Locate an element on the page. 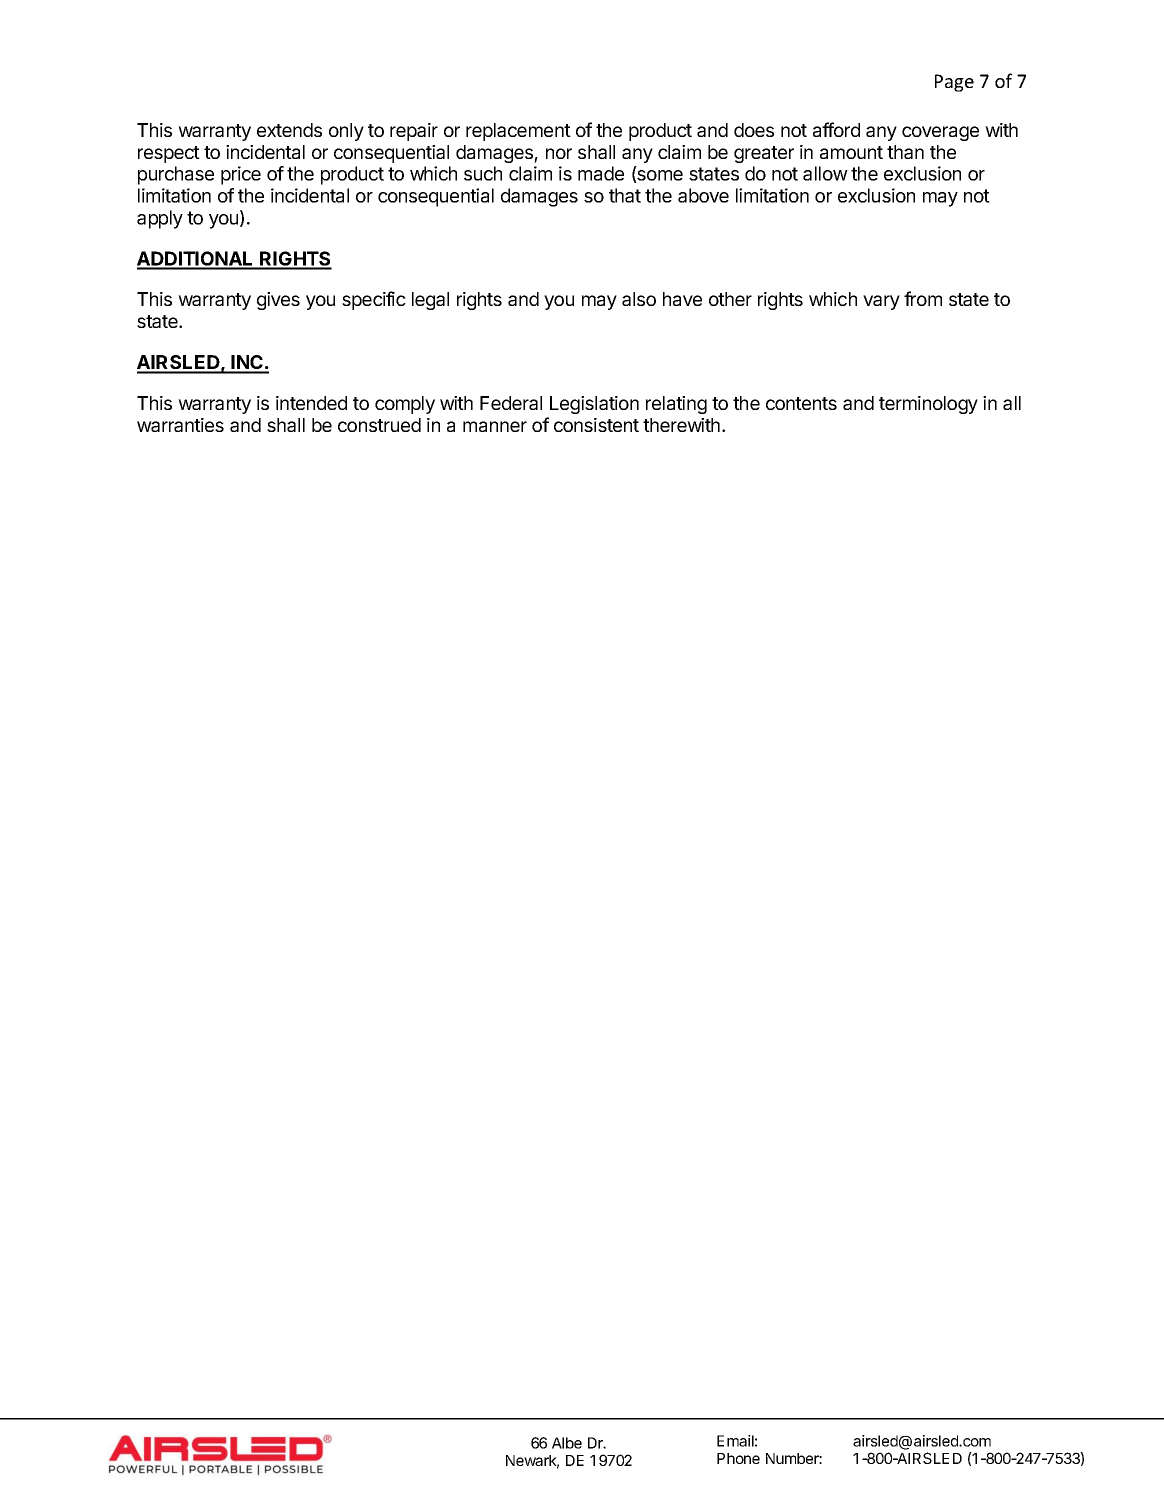 This image has height=1506, width=1164. manner is located at coordinates (495, 426).
